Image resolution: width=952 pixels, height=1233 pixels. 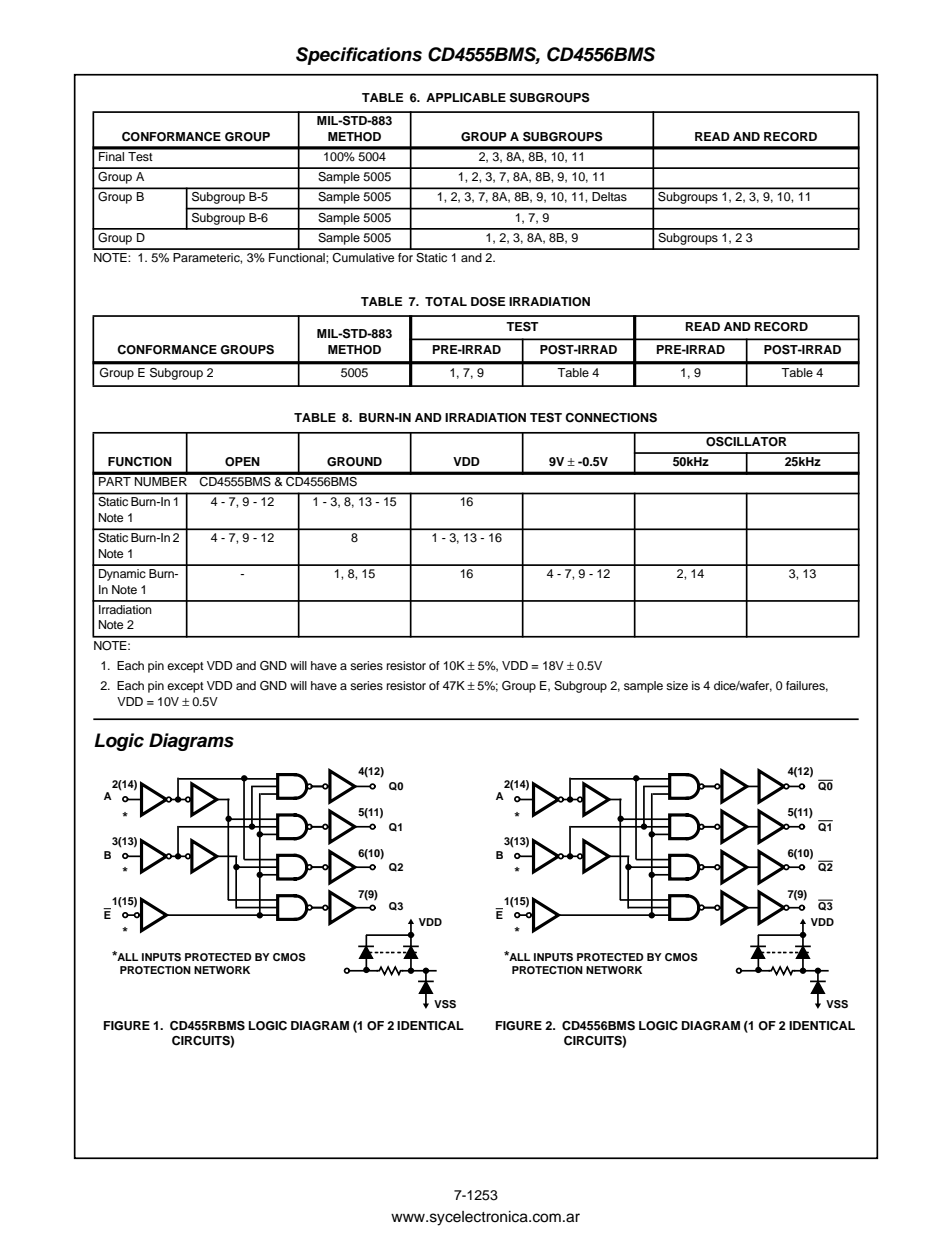 I want to click on size, so click(x=677, y=685).
